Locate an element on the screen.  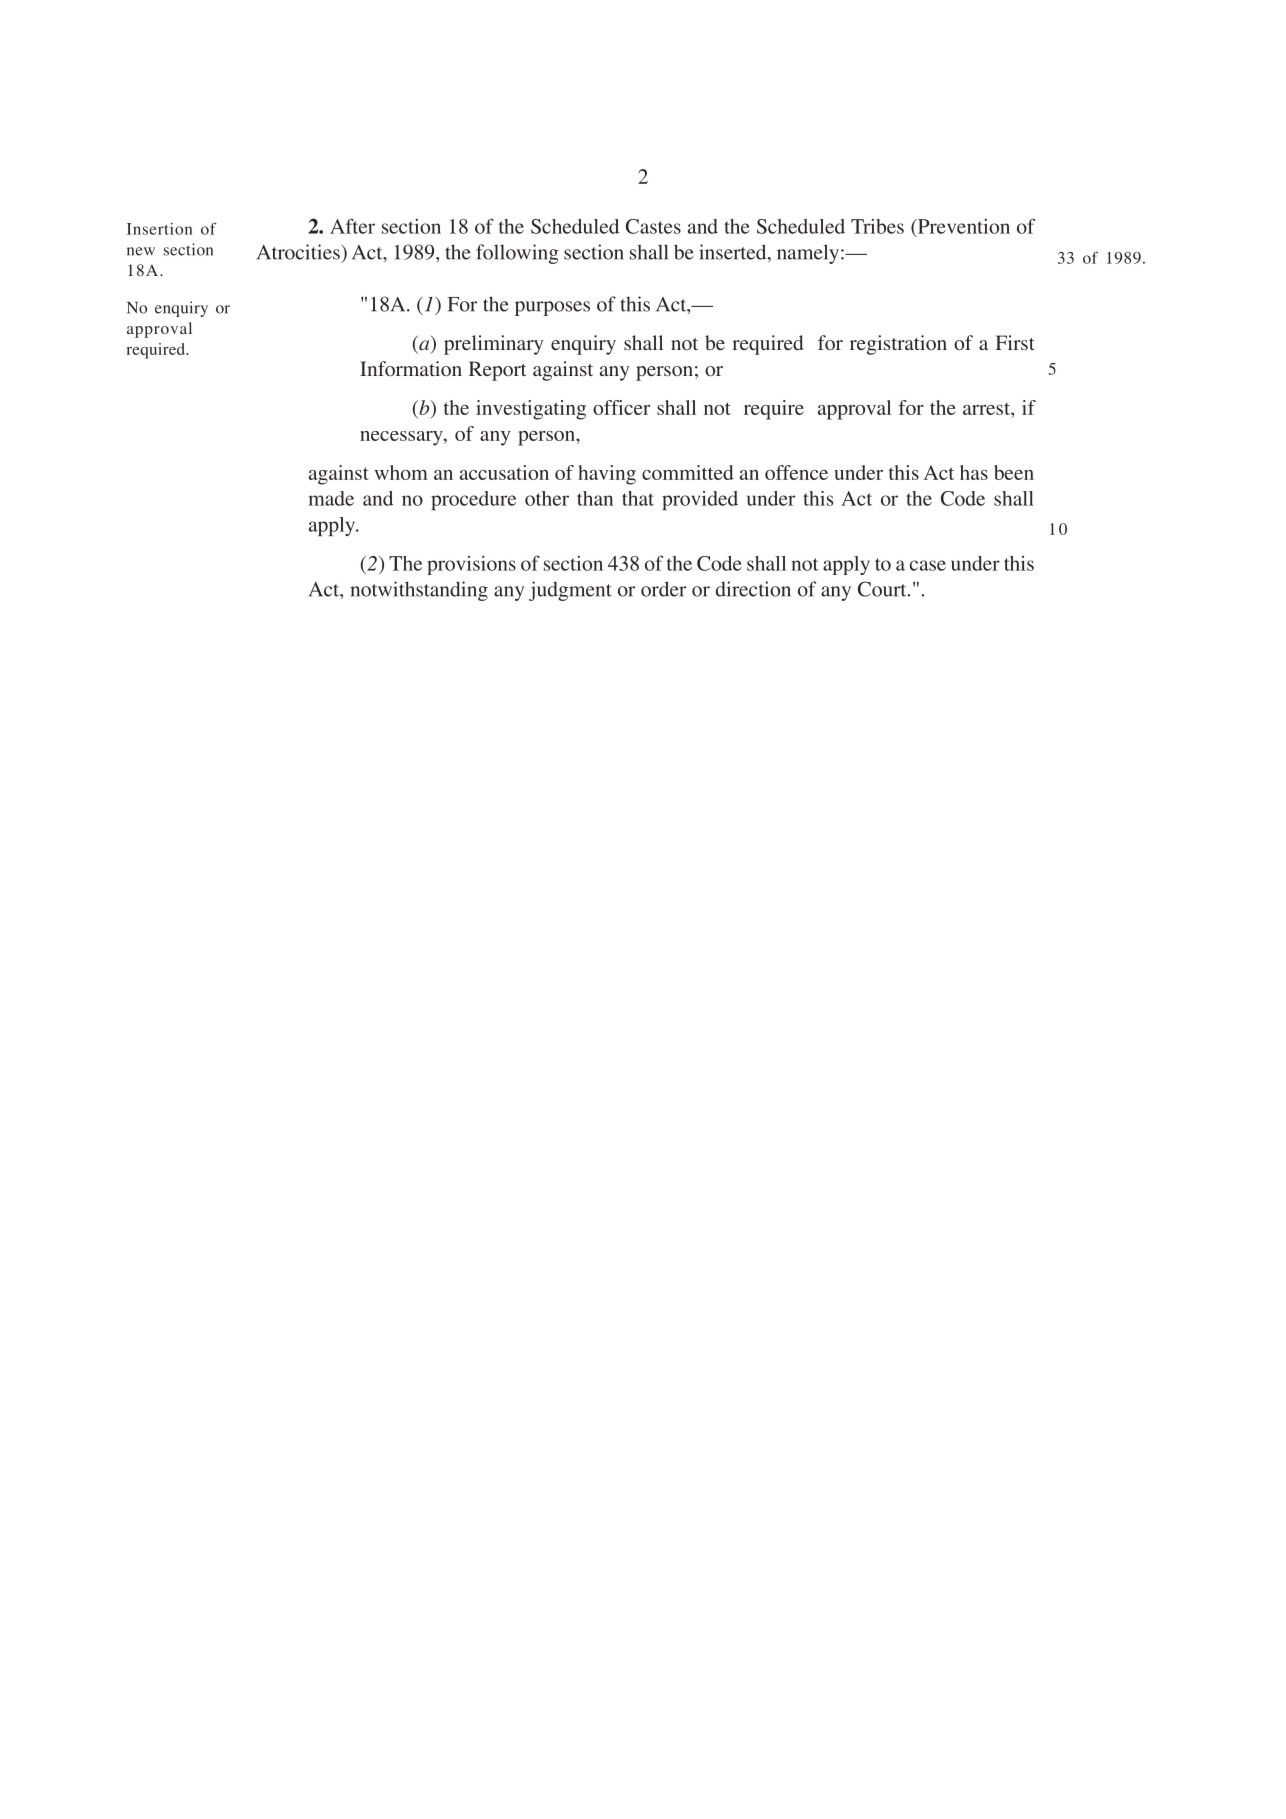
Tribes is located at coordinates (877, 226).
